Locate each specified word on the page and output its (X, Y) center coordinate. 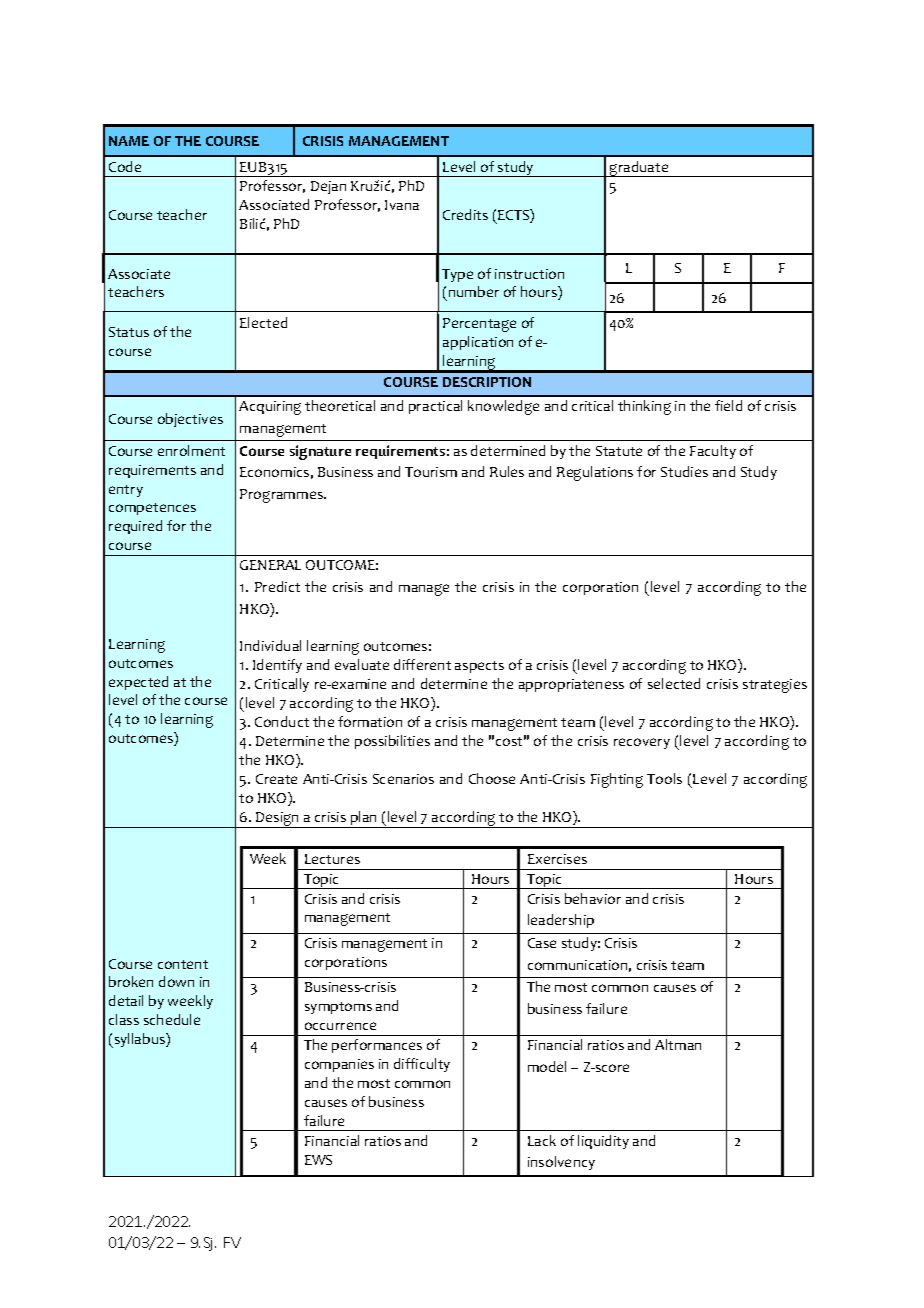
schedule (172, 1019)
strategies (775, 686)
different (422, 664)
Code (125, 166)
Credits (465, 214)
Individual (270, 645)
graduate (639, 169)
